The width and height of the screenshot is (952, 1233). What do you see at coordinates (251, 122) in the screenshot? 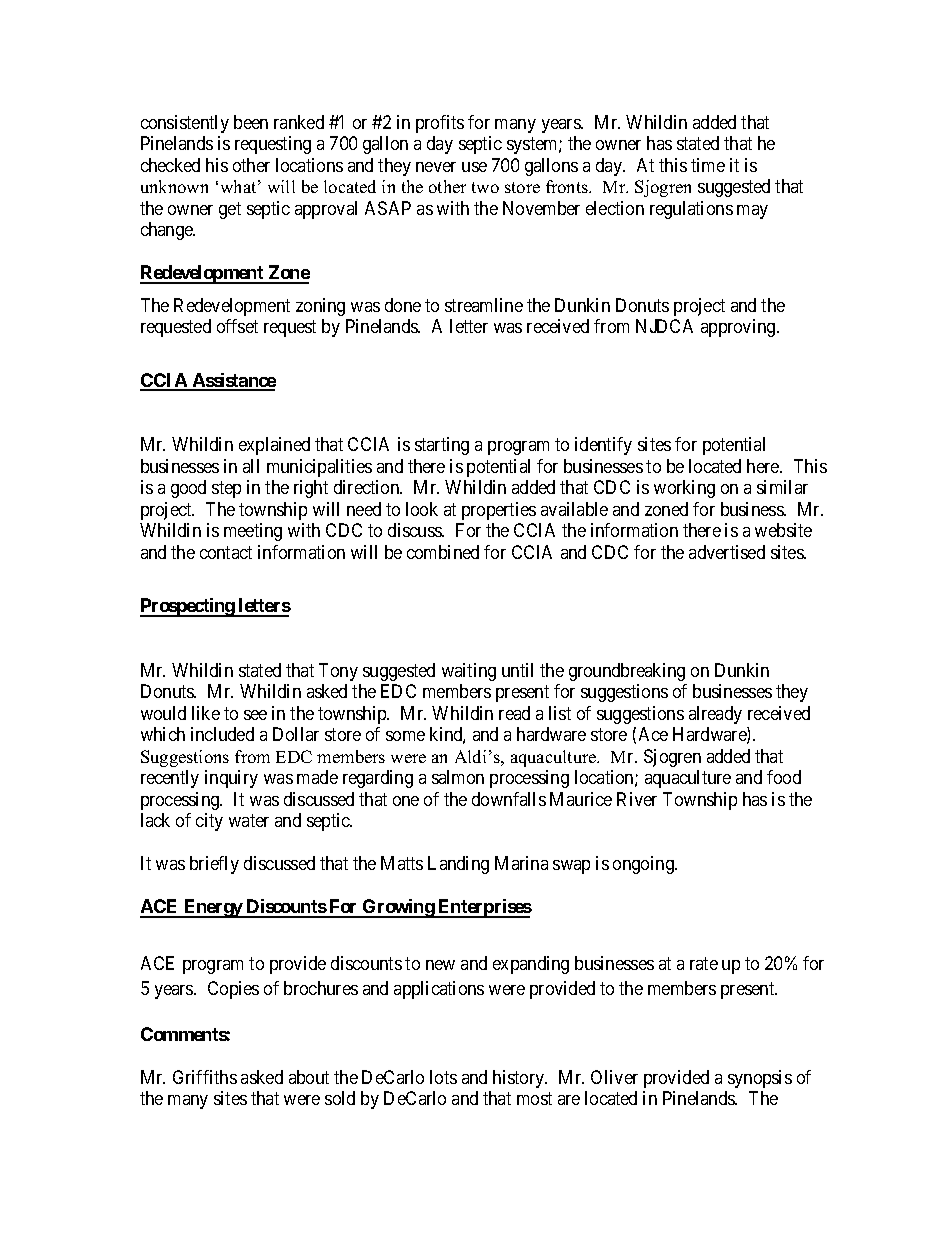
I see `been` at bounding box center [251, 122].
